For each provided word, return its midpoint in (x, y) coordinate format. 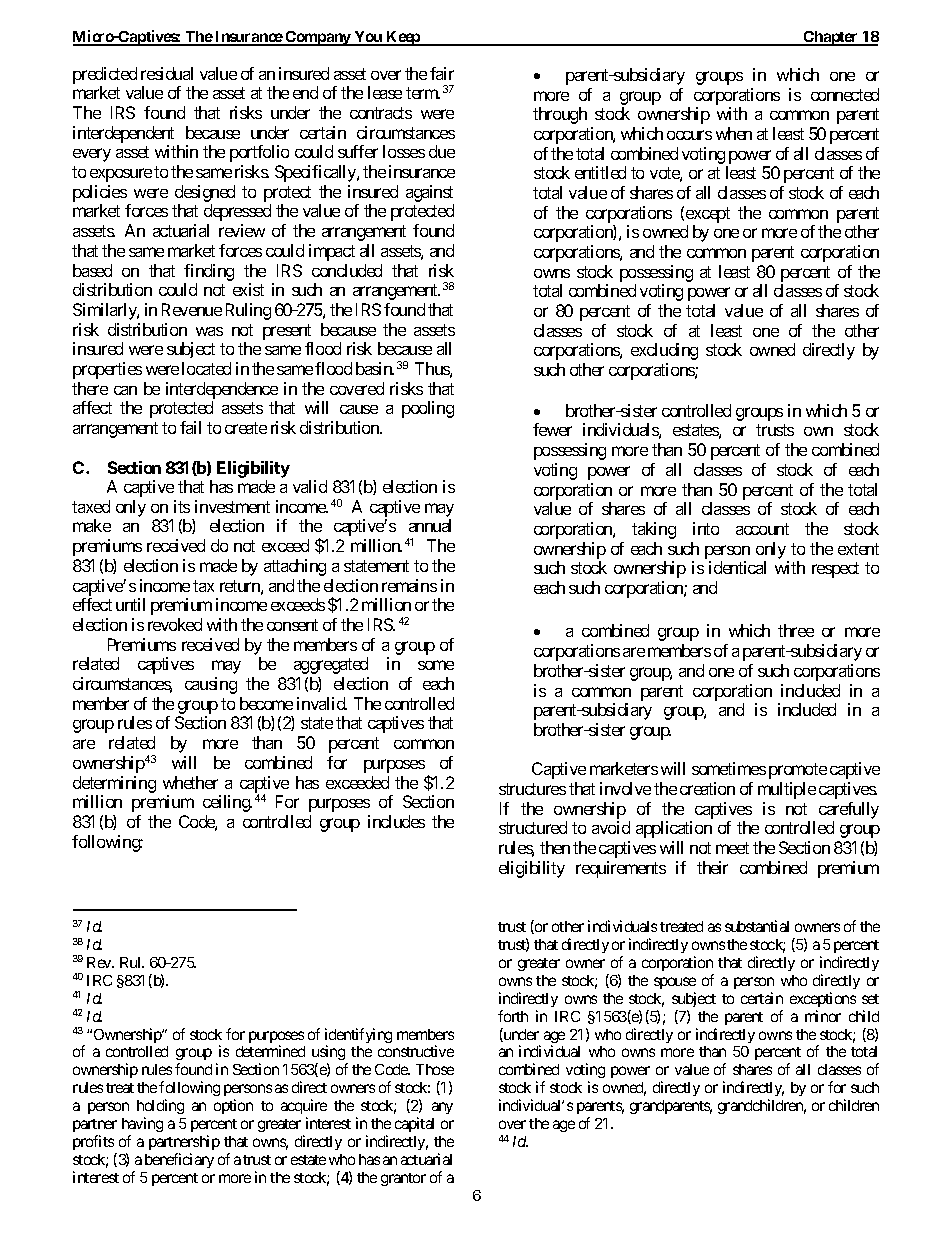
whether (190, 782)
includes (396, 821)
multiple (787, 790)
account (762, 529)
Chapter (831, 38)
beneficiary (179, 1160)
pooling (428, 409)
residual (167, 73)
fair (442, 73)
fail (190, 427)
